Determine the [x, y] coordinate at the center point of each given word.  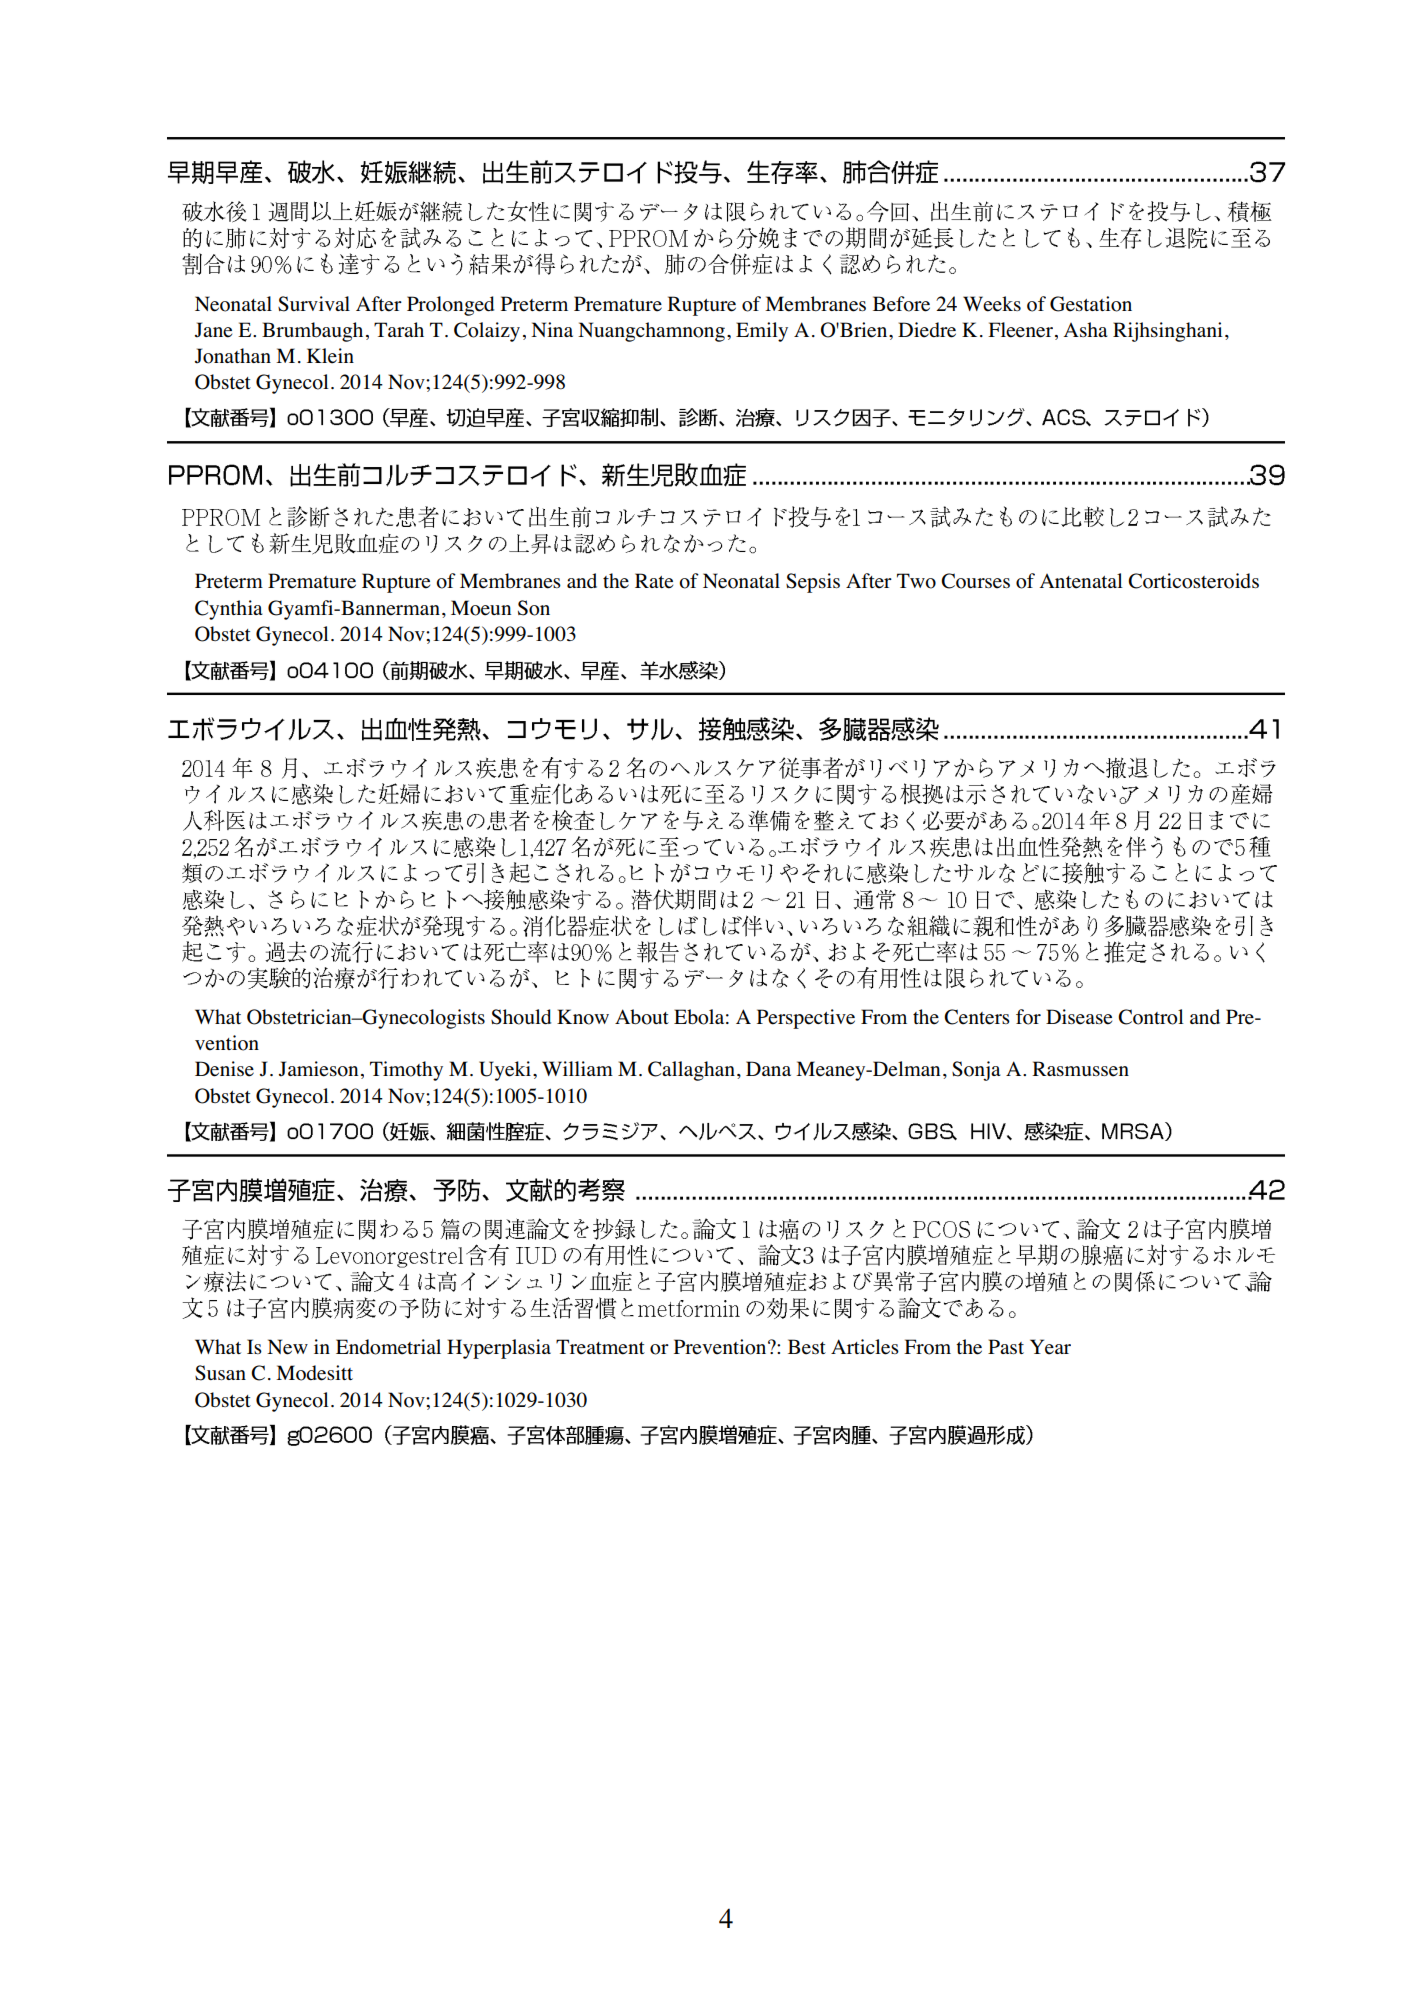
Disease [1079, 1017]
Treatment [600, 1347]
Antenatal [1081, 581]
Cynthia [229, 610]
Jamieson [318, 1069]
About [642, 1017]
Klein [330, 356]
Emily [762, 332]
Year [1050, 1347]
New [287, 1347]
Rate [654, 581]
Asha [1085, 329]
